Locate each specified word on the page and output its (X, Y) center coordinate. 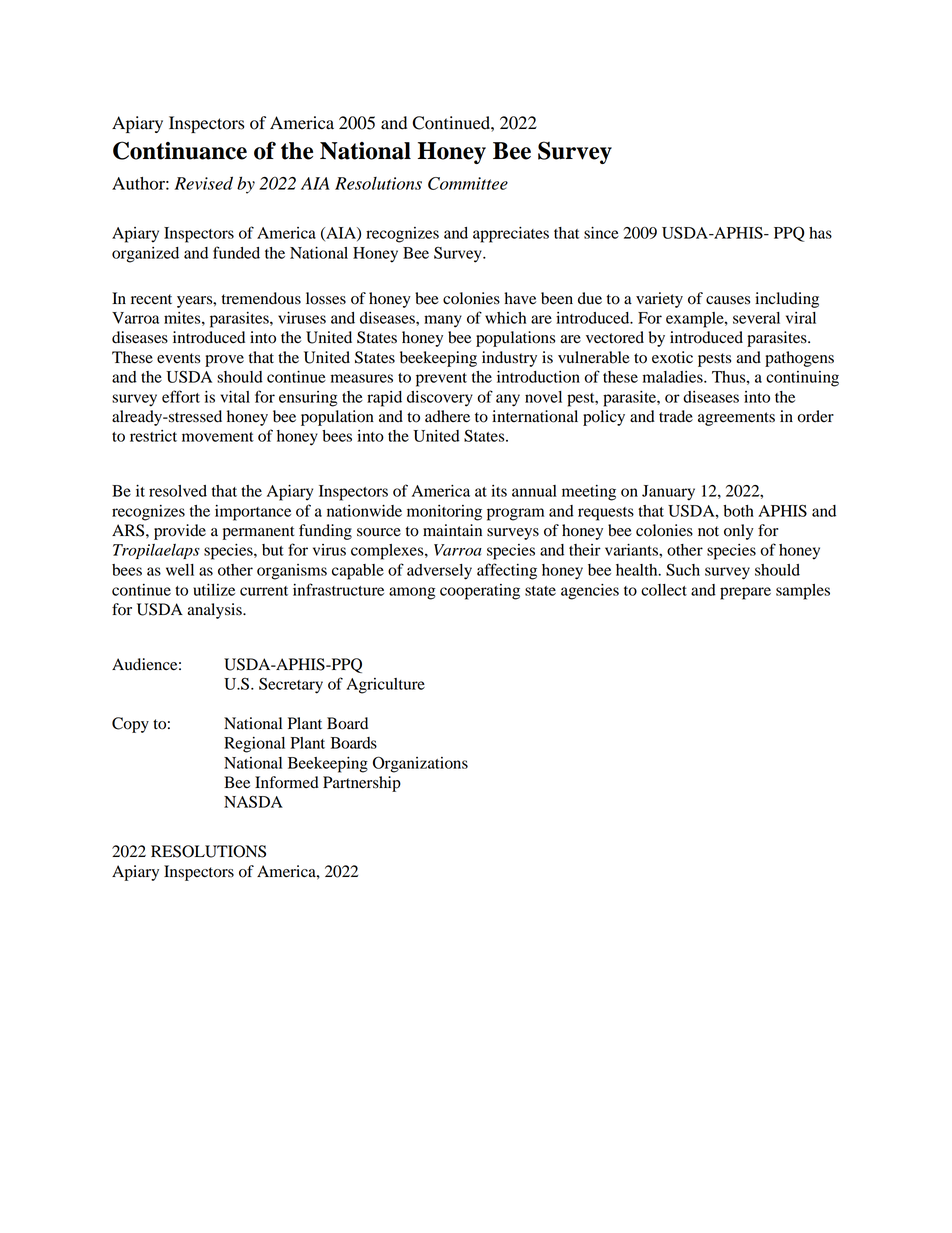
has (820, 233)
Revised (204, 183)
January (668, 493)
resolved (178, 491)
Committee (468, 183)
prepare (745, 593)
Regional (254, 745)
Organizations (420, 764)
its (499, 491)
